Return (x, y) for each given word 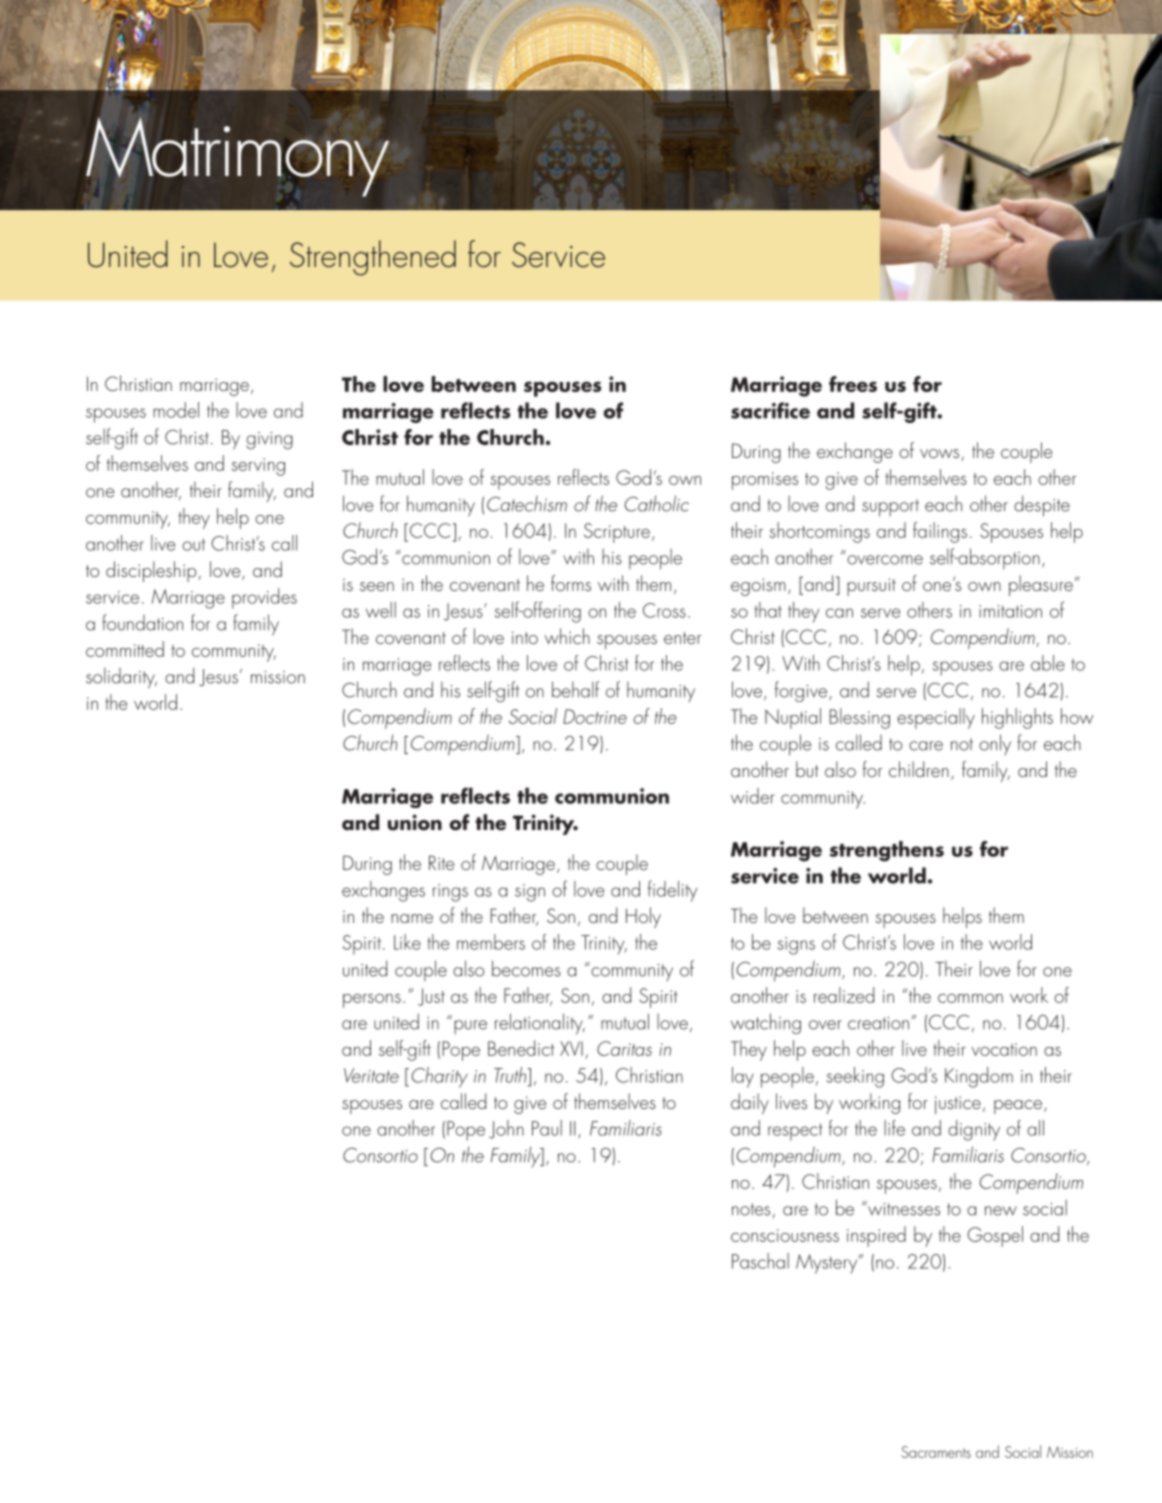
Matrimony (237, 157)
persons (372, 1001)
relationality (540, 1024)
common (970, 998)
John (506, 1129)
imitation (1010, 611)
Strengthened (373, 258)
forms (571, 583)
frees (853, 384)
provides (264, 598)
